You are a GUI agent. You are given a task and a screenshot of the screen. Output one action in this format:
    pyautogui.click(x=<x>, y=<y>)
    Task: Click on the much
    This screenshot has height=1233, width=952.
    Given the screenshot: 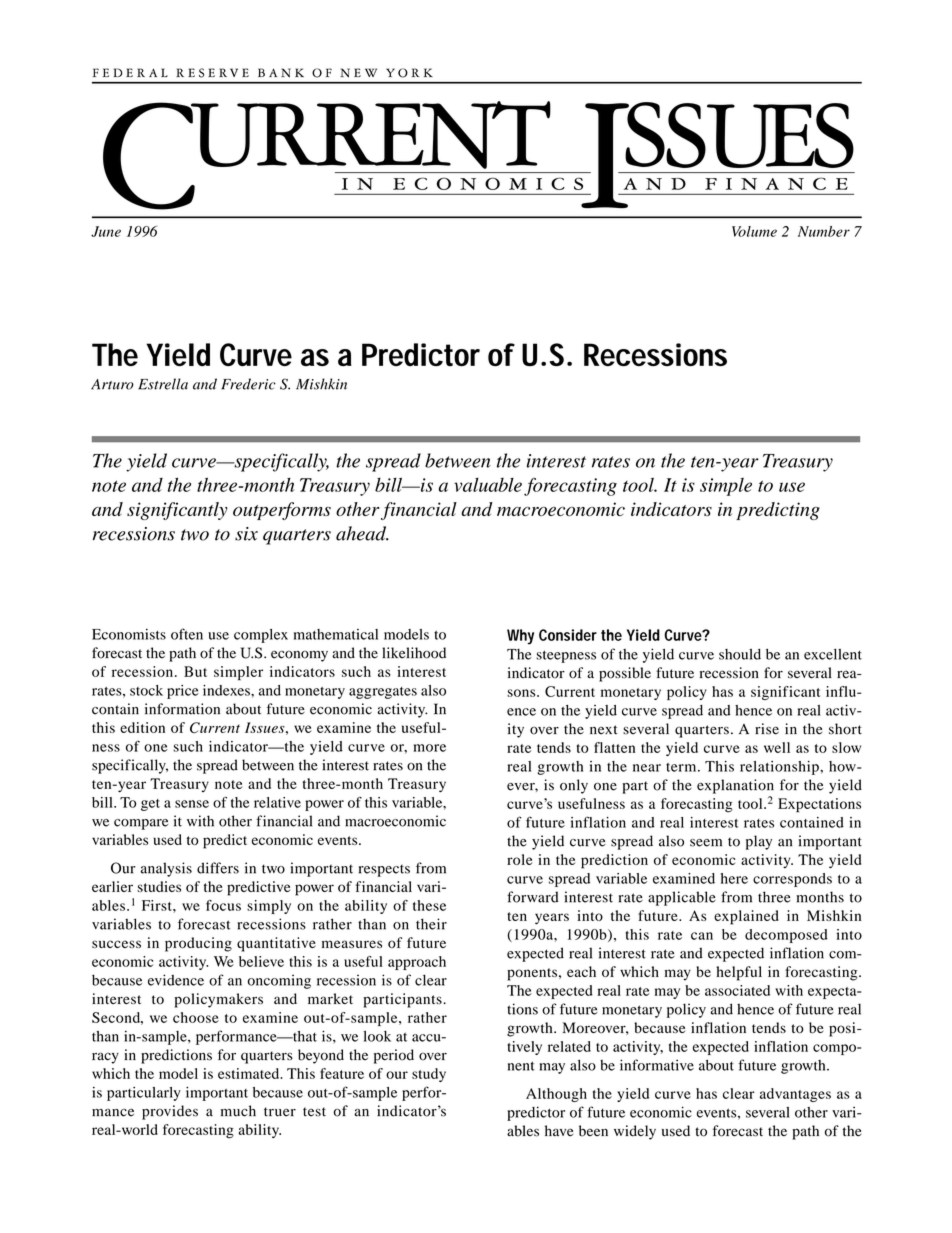 What is the action you would take?
    pyautogui.click(x=238, y=1111)
